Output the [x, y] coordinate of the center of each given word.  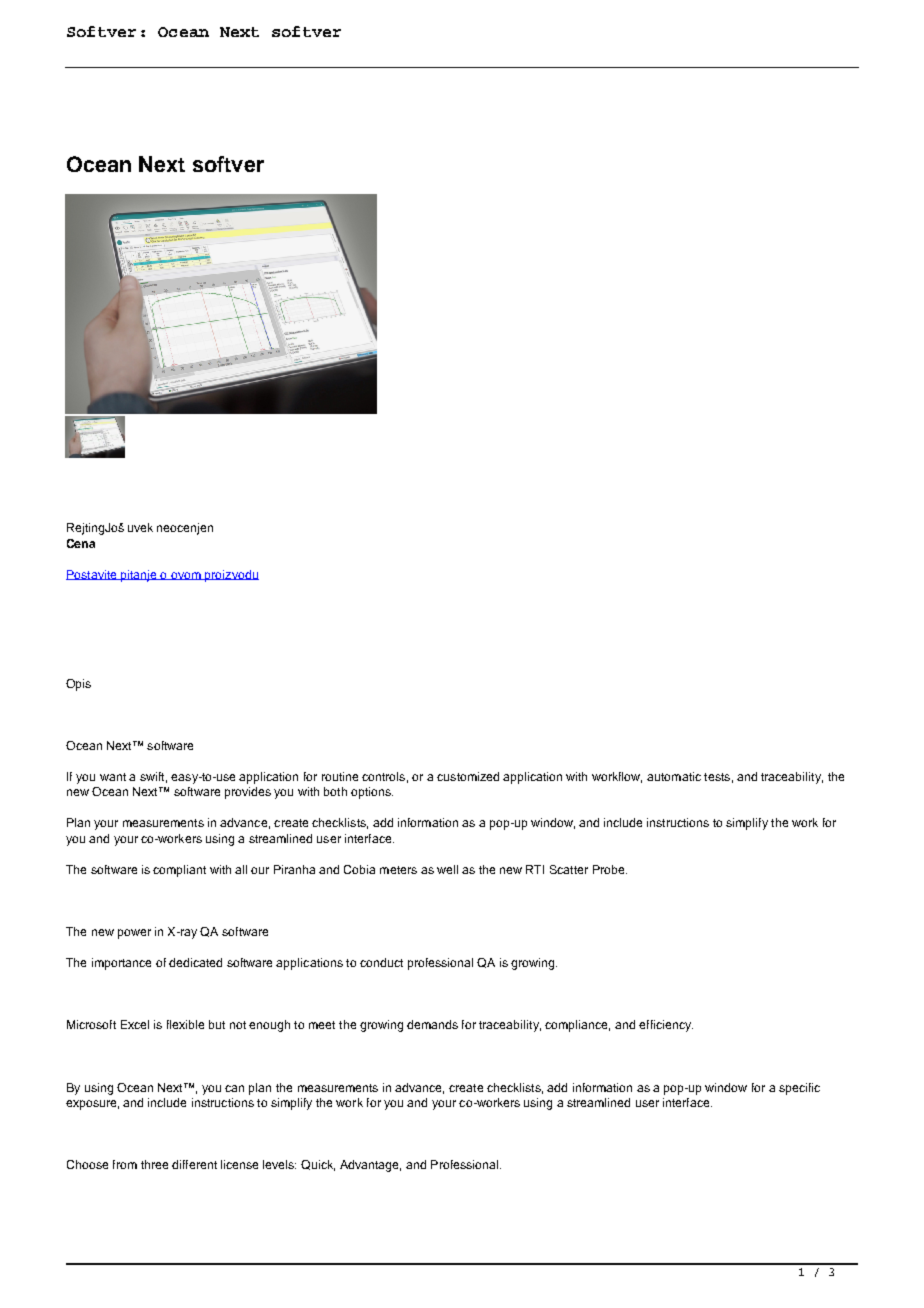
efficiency [666, 1026]
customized [468, 776]
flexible [185, 1024]
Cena [81, 543]
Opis [78, 685]
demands [432, 1024]
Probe [610, 869]
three [154, 1164]
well [447, 869]
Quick [318, 1165]
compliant [179, 871]
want [113, 777]
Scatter [569, 869]
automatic [674, 776]
